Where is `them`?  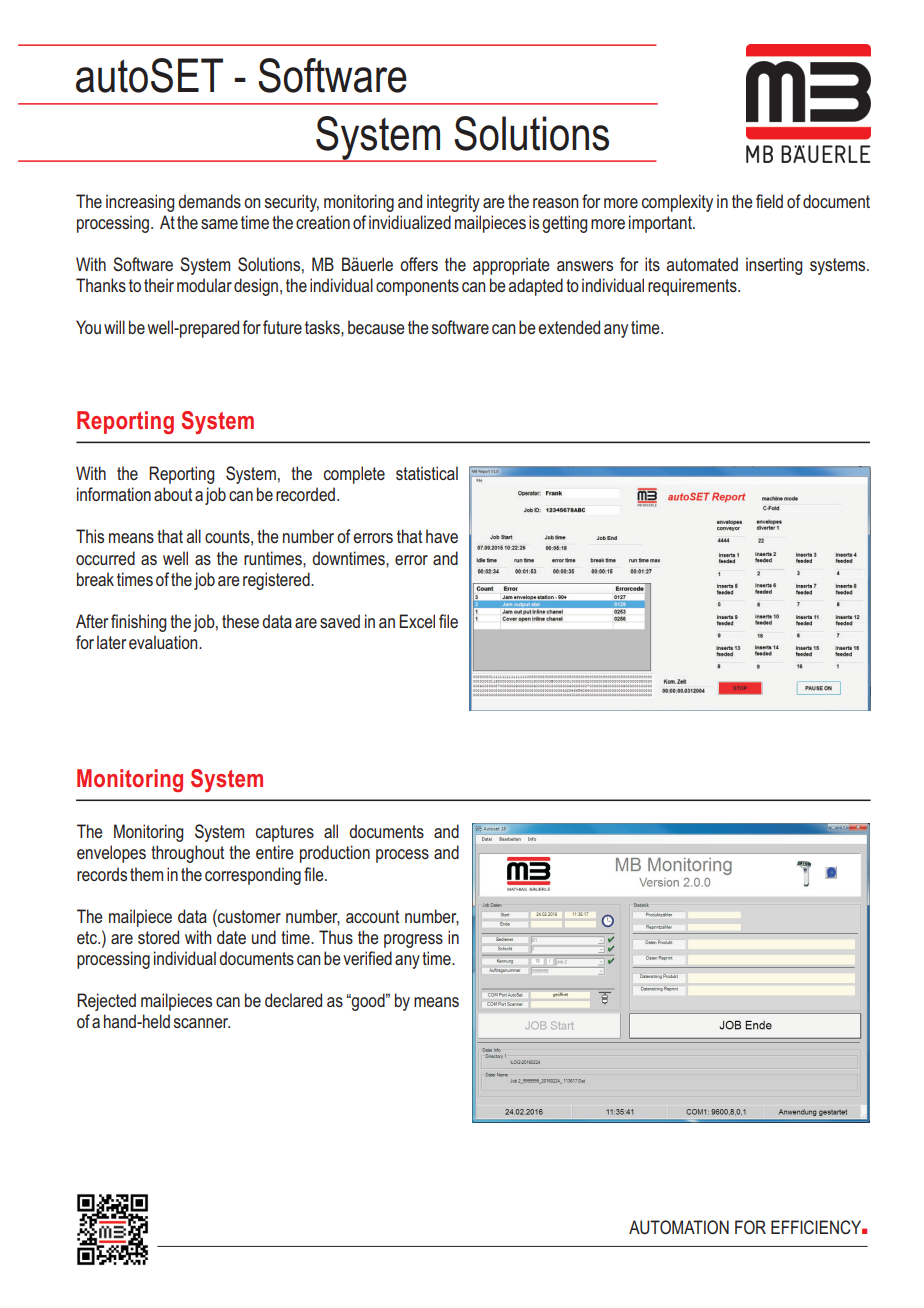
them is located at coordinates (146, 874).
